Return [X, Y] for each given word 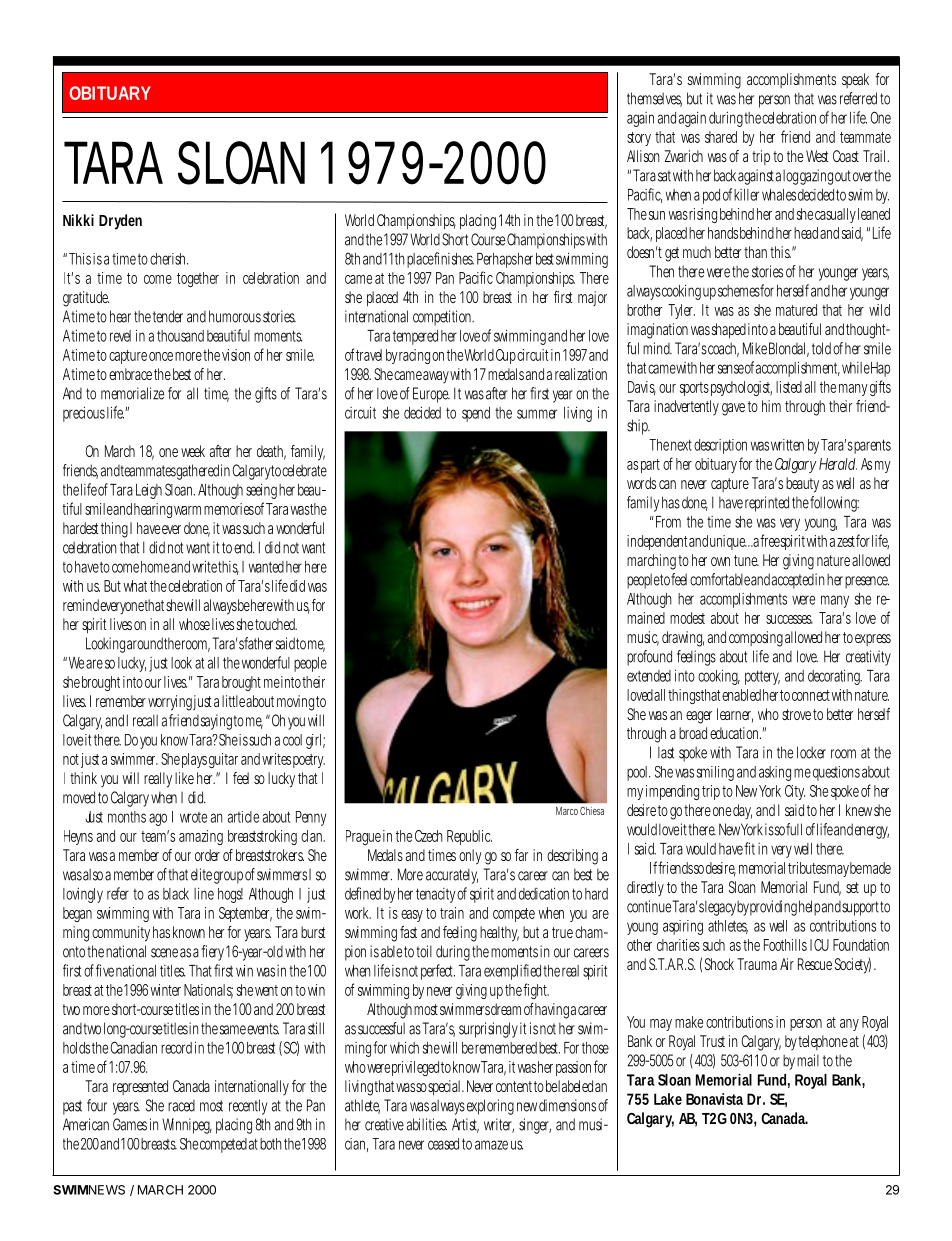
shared [721, 137]
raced [181, 1106]
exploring [489, 1107]
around [145, 643]
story [639, 139]
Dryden [120, 222]
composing [756, 639]
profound [649, 658]
